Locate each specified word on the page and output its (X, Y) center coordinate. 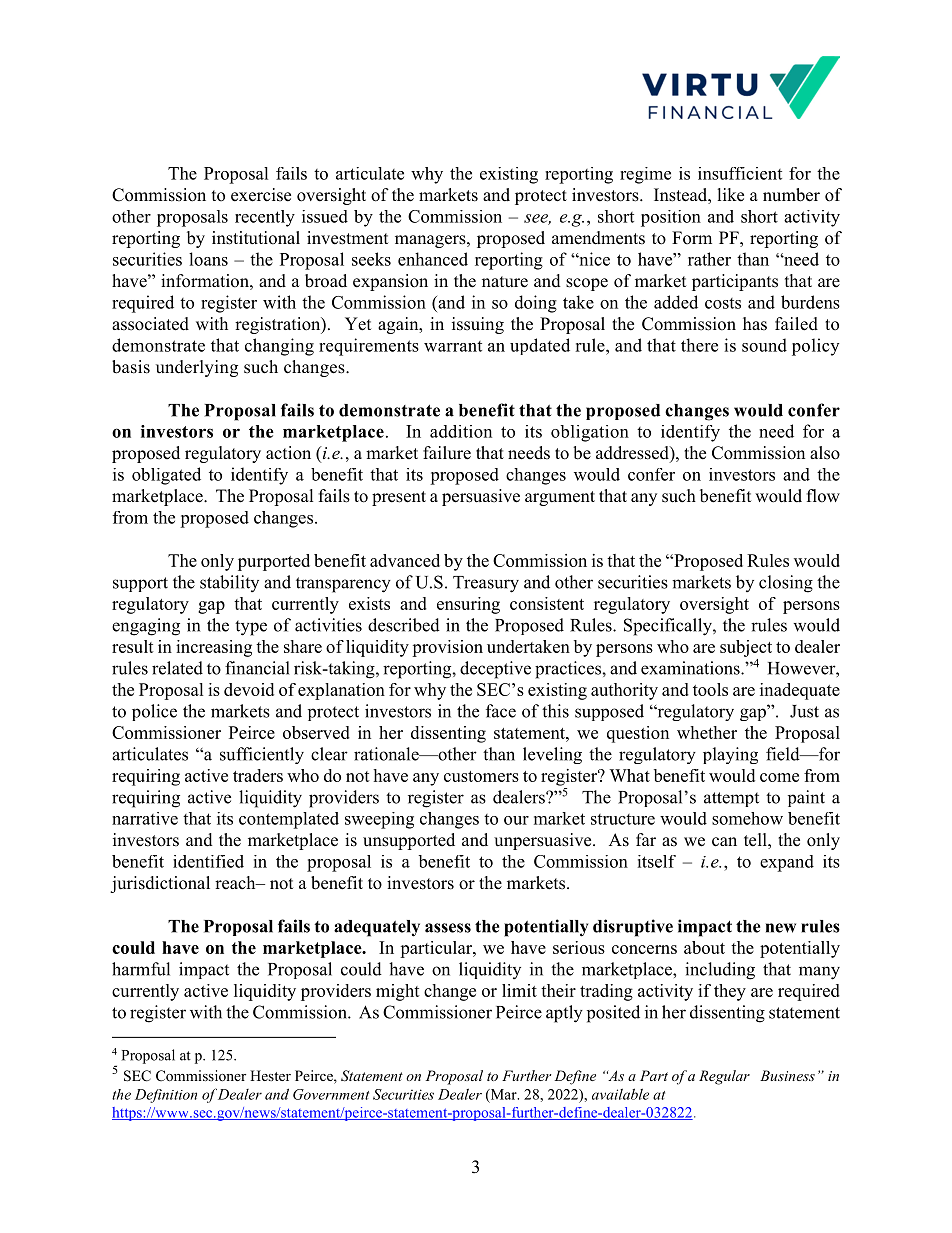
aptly (564, 1014)
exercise (261, 195)
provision (447, 648)
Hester (270, 1075)
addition (461, 431)
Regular (724, 1077)
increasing (214, 648)
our (516, 820)
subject (746, 648)
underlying (197, 368)
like (731, 195)
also (825, 453)
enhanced (433, 259)
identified (208, 861)
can (724, 842)
